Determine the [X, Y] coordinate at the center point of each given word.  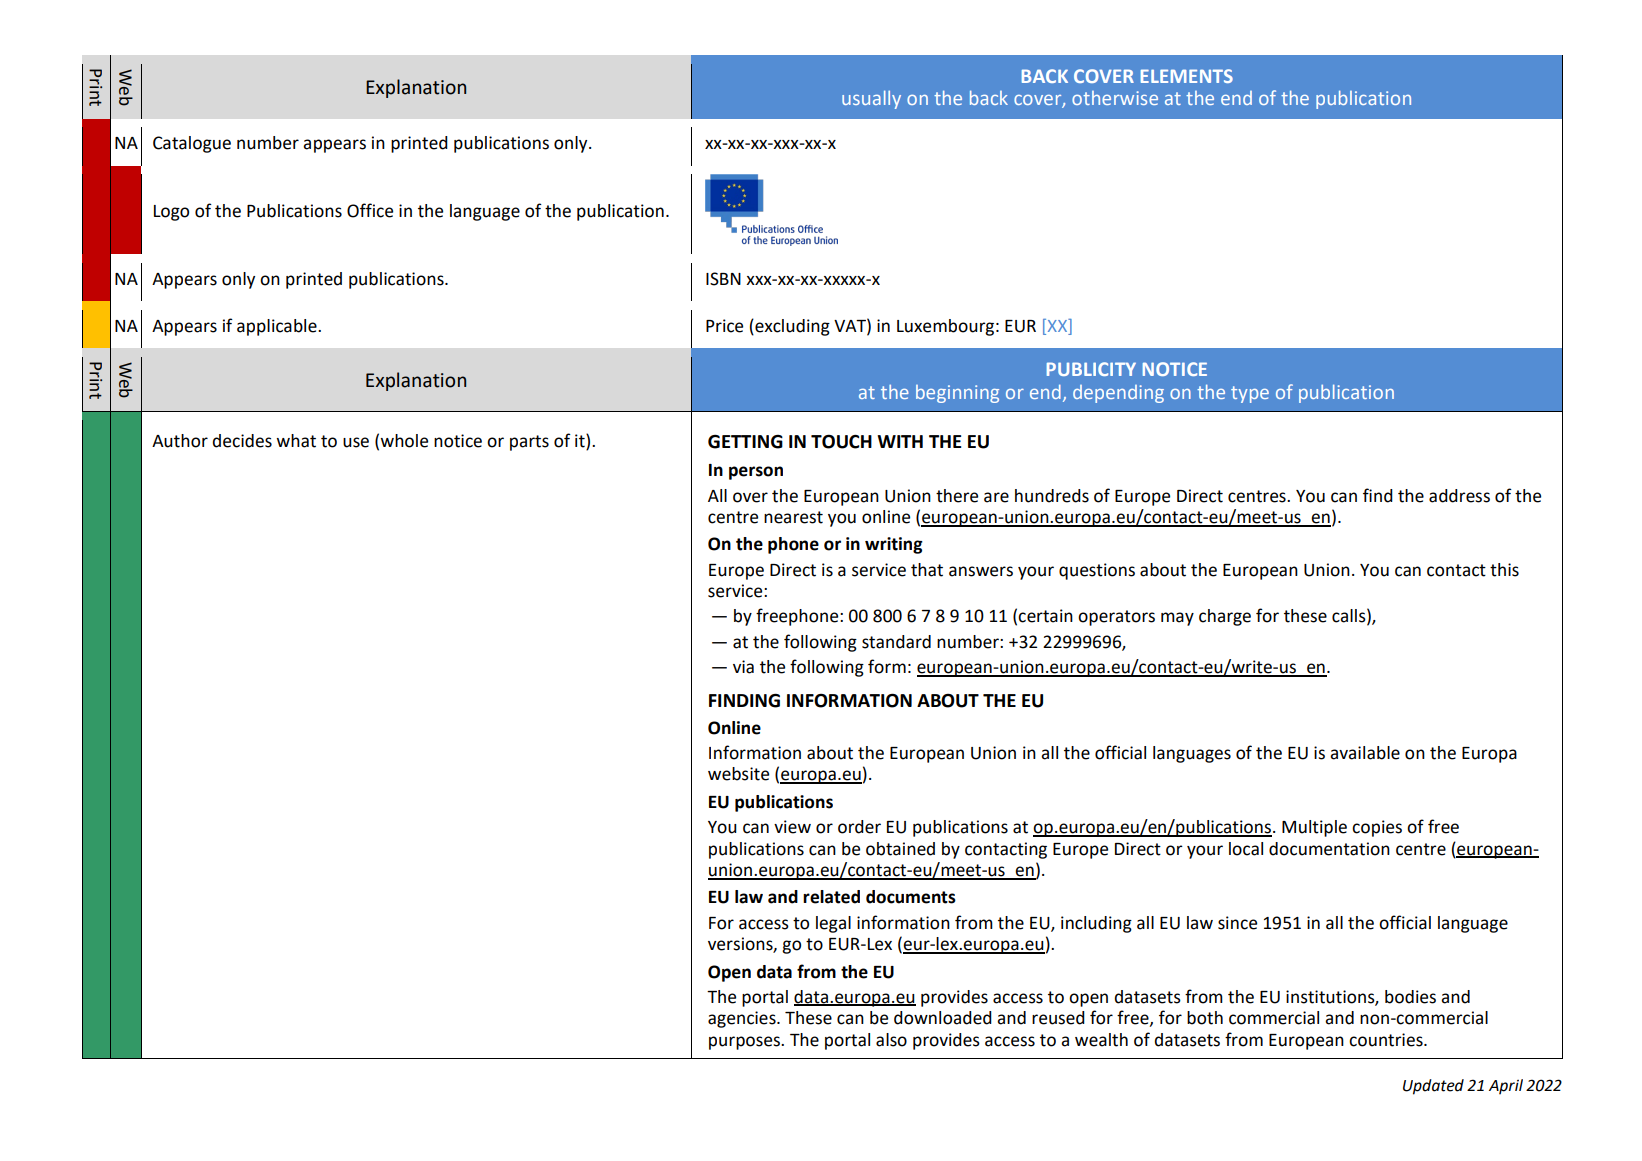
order [859, 827]
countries [1387, 1040]
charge [1225, 617]
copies [1377, 828]
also [891, 1040]
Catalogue [192, 144]
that [927, 570]
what [296, 441]
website [738, 774]
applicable [278, 327]
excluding [791, 327]
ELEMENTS [1187, 76]
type [1250, 394]
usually [871, 99]
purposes [745, 1043]
